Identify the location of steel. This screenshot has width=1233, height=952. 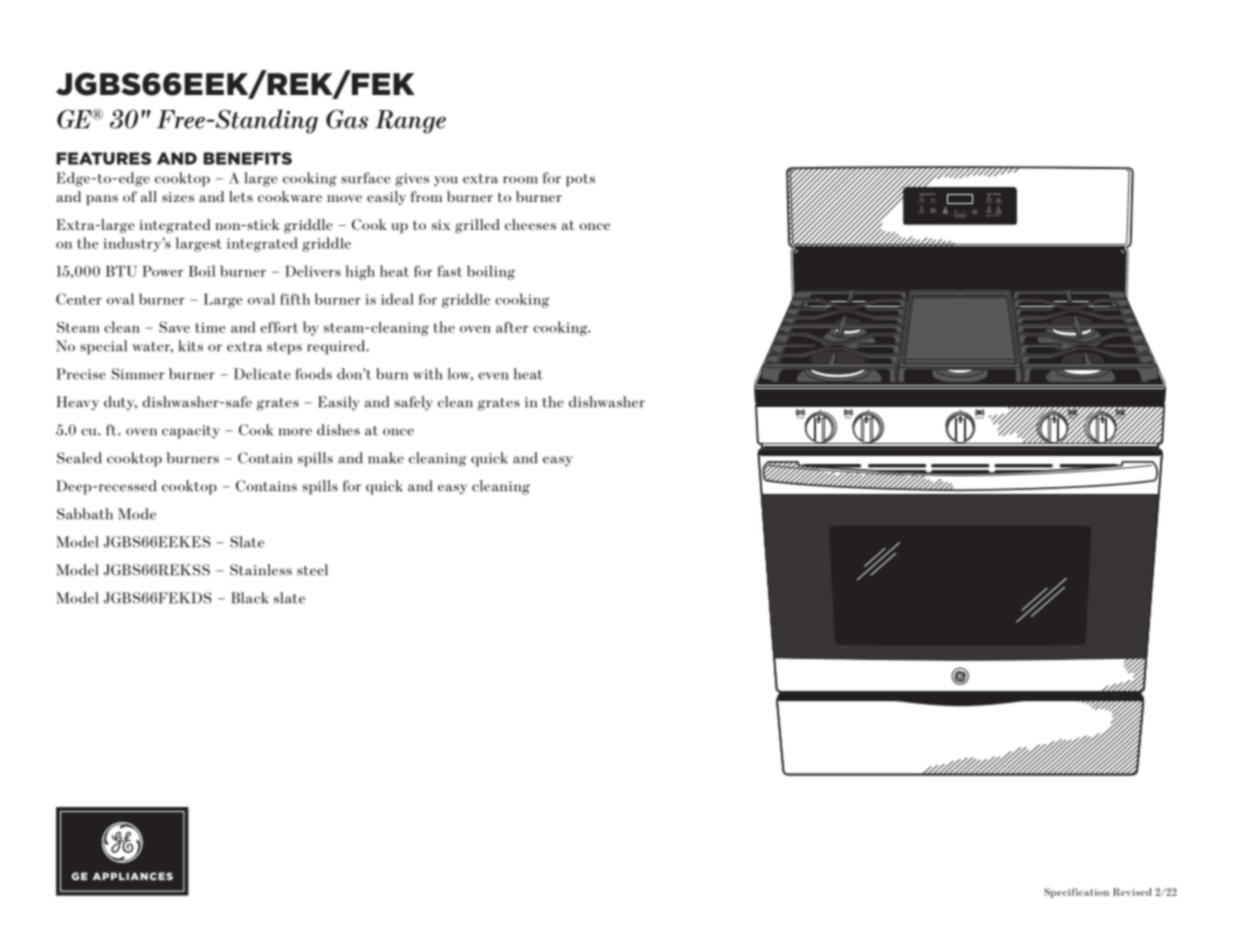
(312, 570).
